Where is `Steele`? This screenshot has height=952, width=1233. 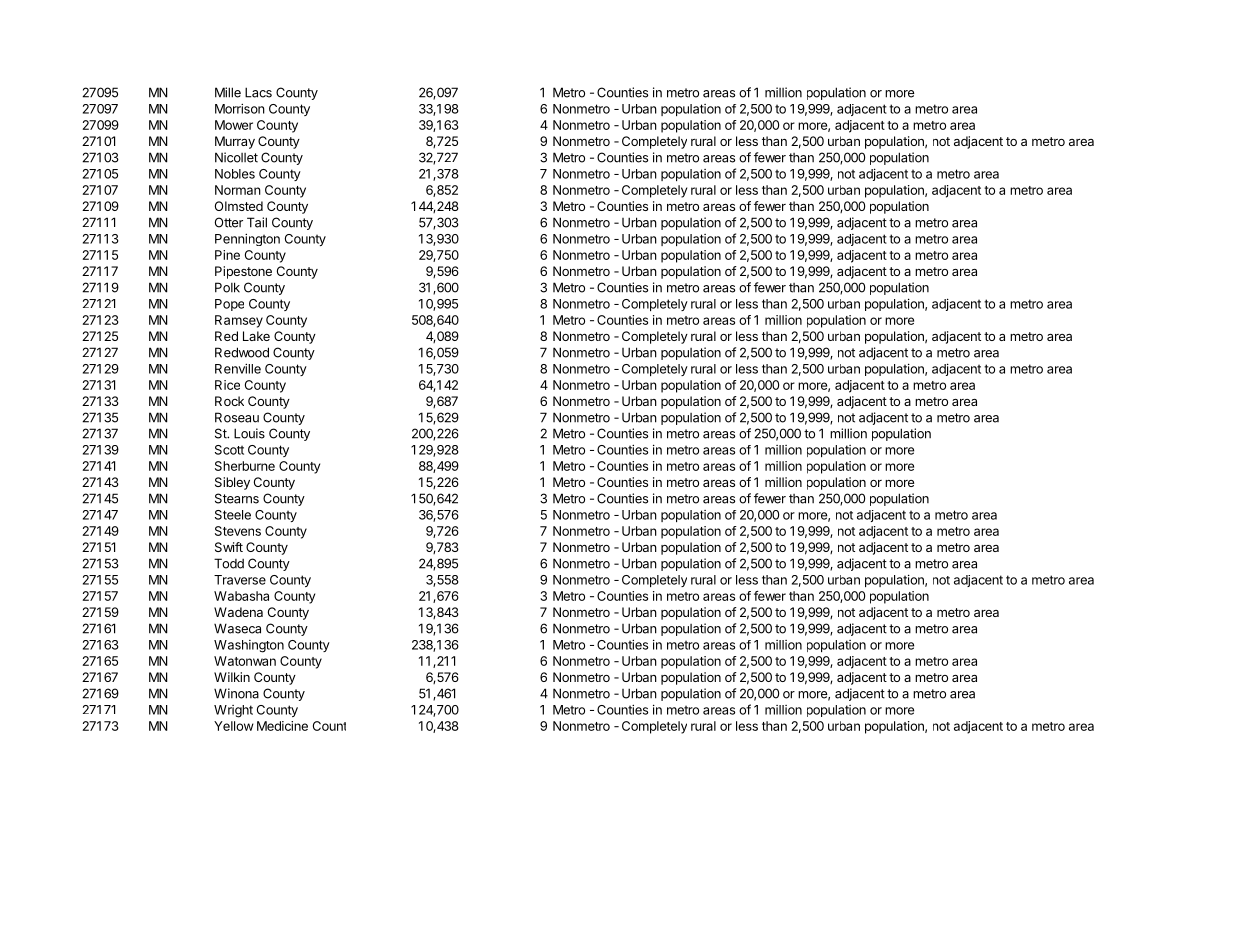
Steele is located at coordinates (233, 515).
